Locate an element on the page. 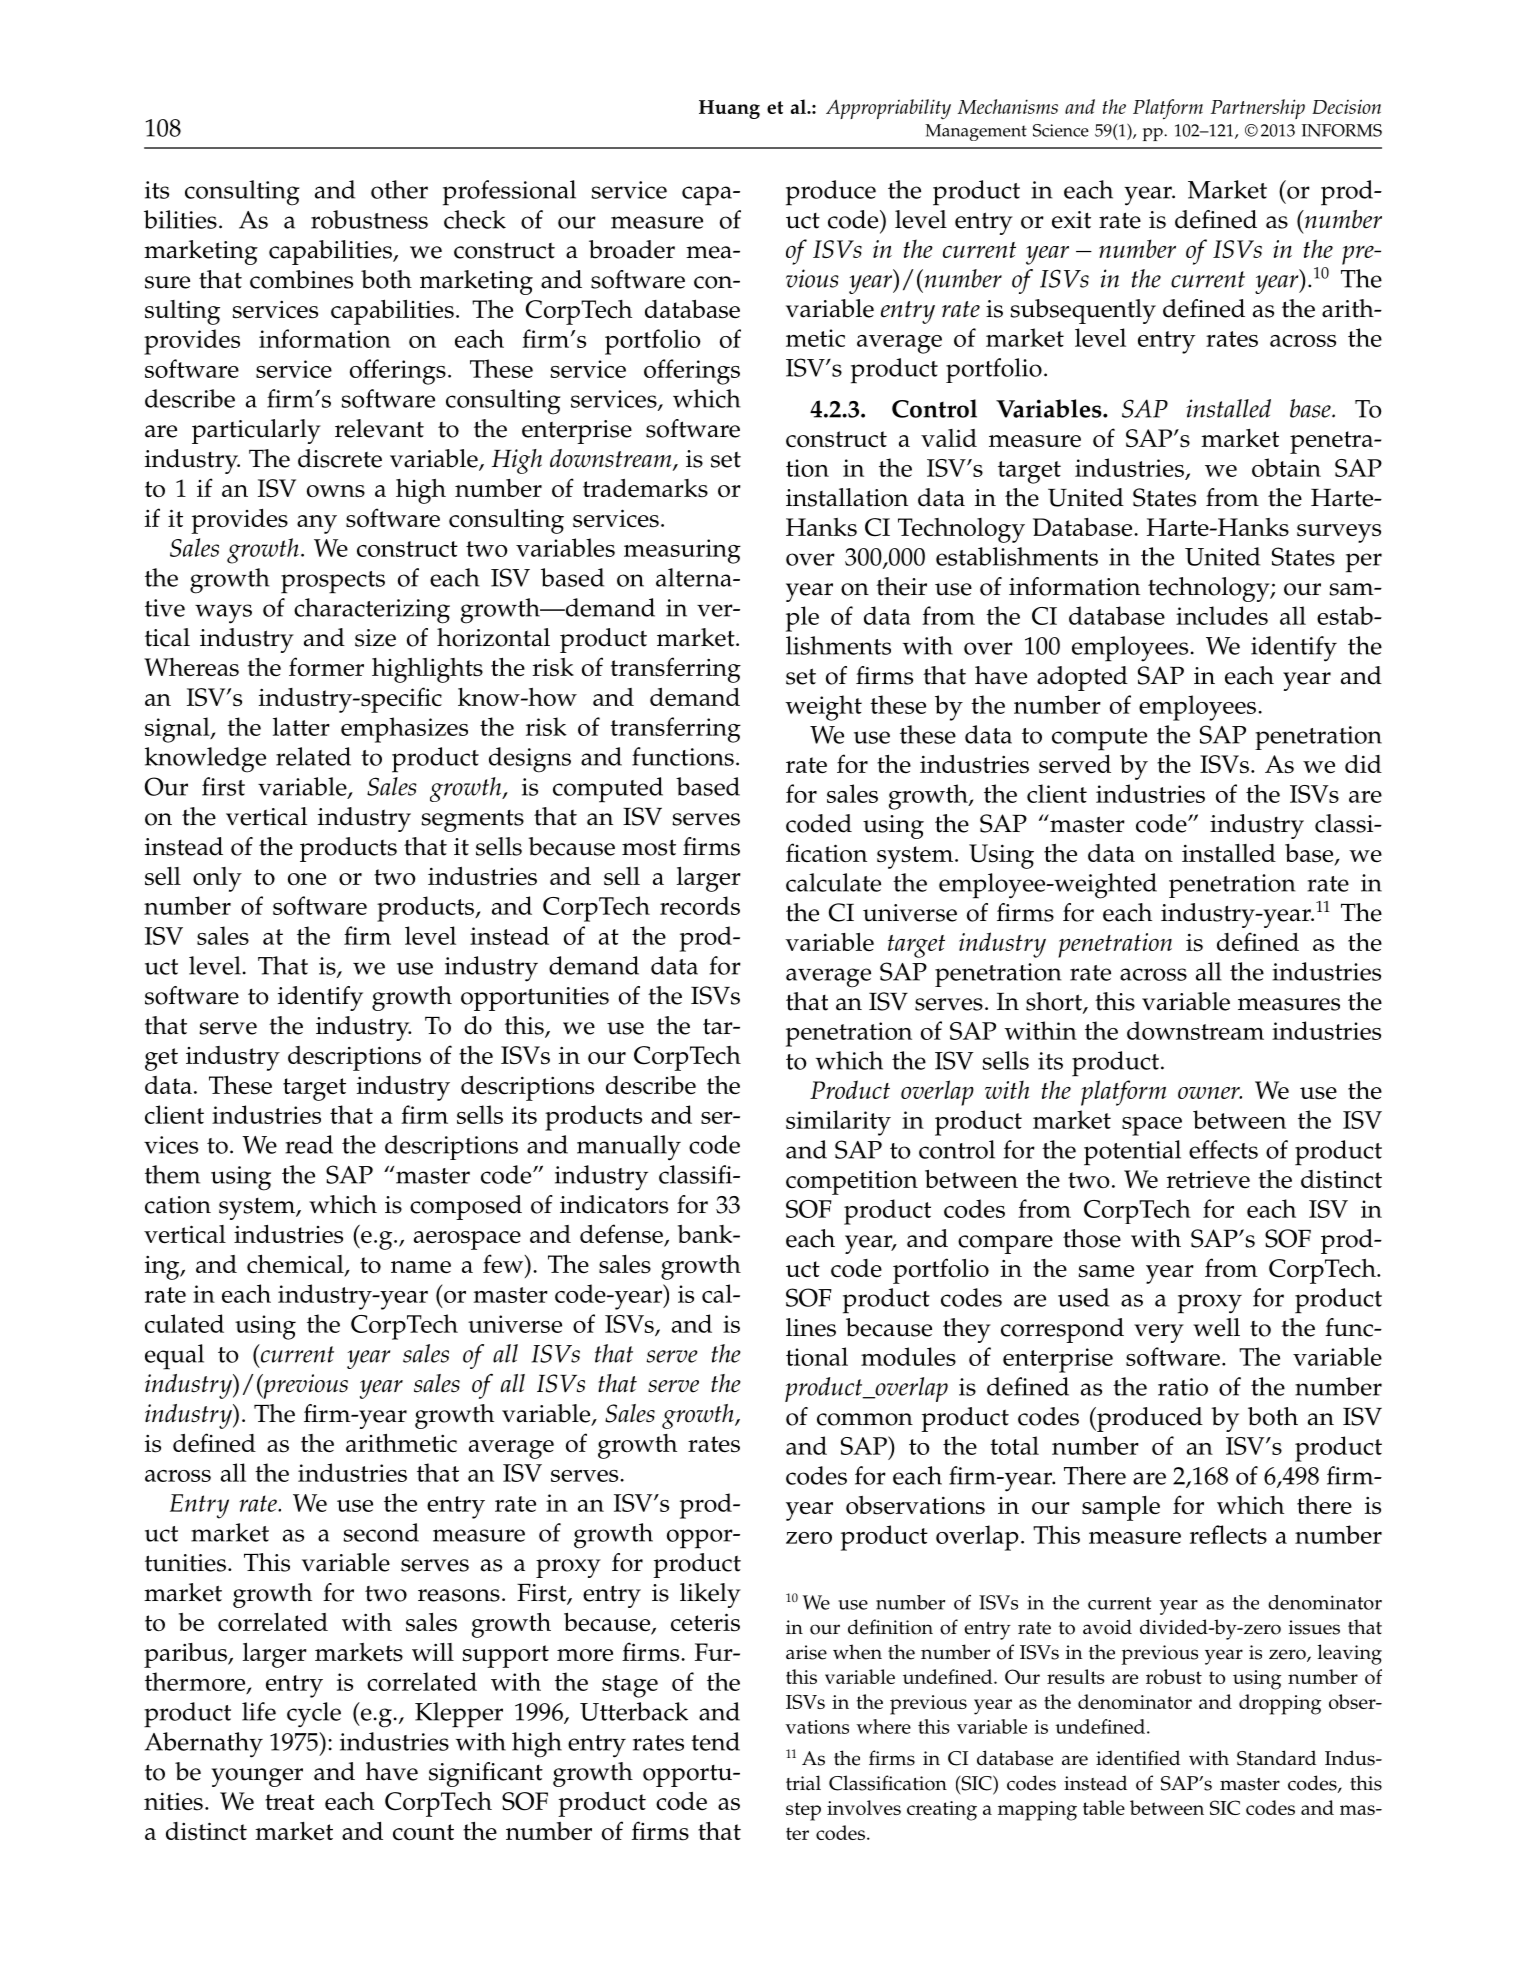 Image resolution: width=1527 pixels, height=1977 pixels. reflects is located at coordinates (1228, 1534).
